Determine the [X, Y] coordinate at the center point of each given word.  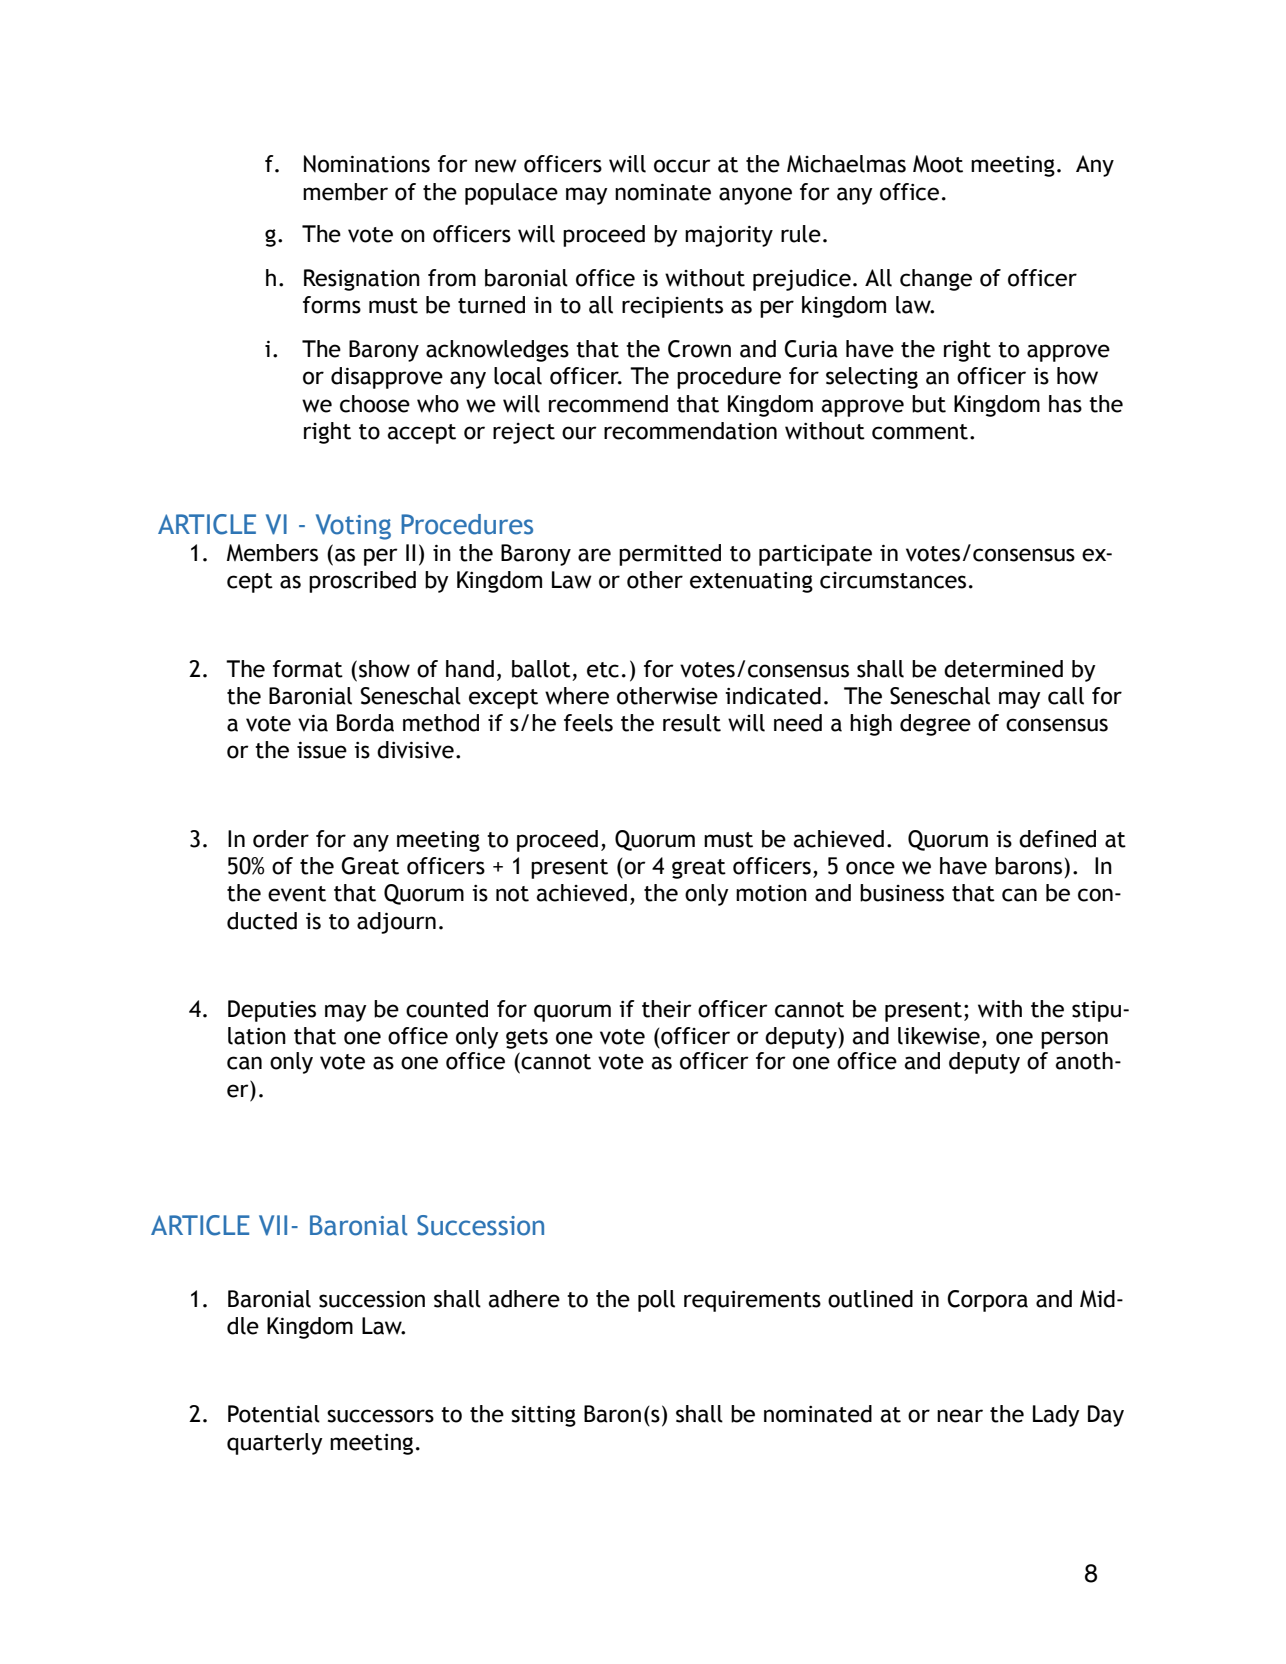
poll [656, 1301]
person [1074, 1040]
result [692, 723]
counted [447, 1009]
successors [380, 1416]
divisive [415, 750]
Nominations [367, 164]
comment [920, 432]
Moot [938, 164]
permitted [670, 555]
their [667, 1009]
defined [1057, 839]
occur [682, 166]
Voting [353, 527]
